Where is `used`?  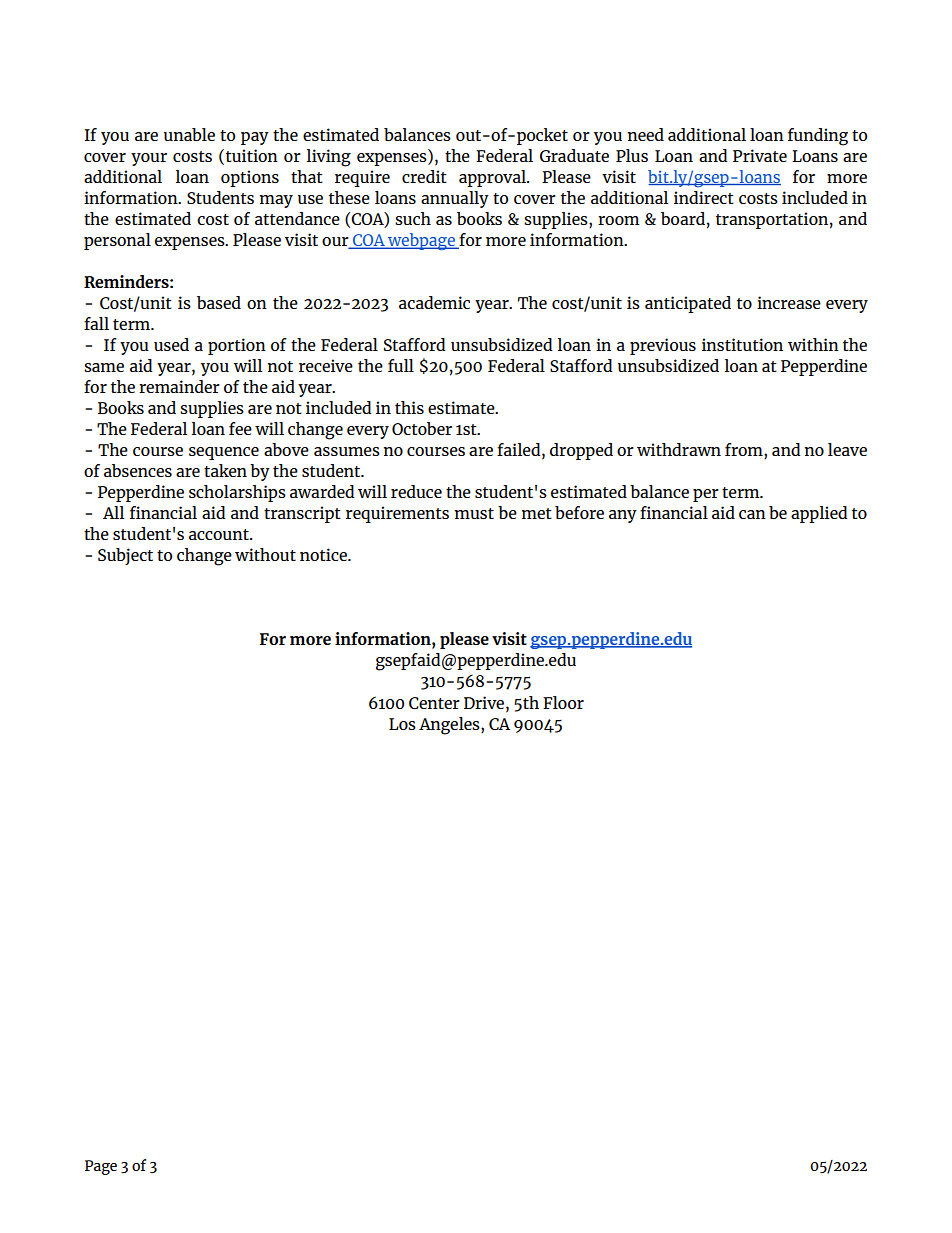 used is located at coordinates (171, 344).
